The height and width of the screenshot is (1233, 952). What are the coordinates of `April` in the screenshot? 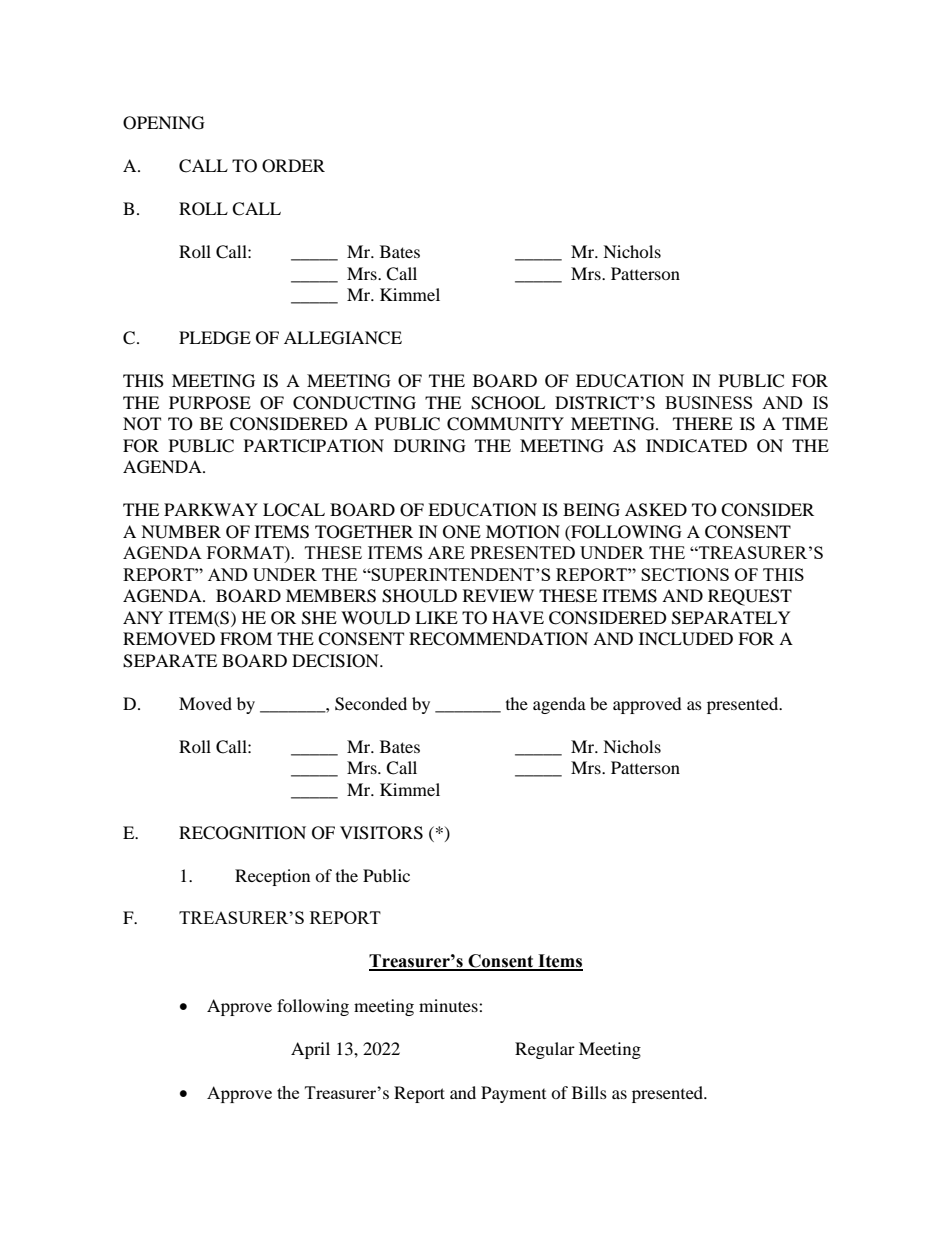 It's located at (310, 1050).
